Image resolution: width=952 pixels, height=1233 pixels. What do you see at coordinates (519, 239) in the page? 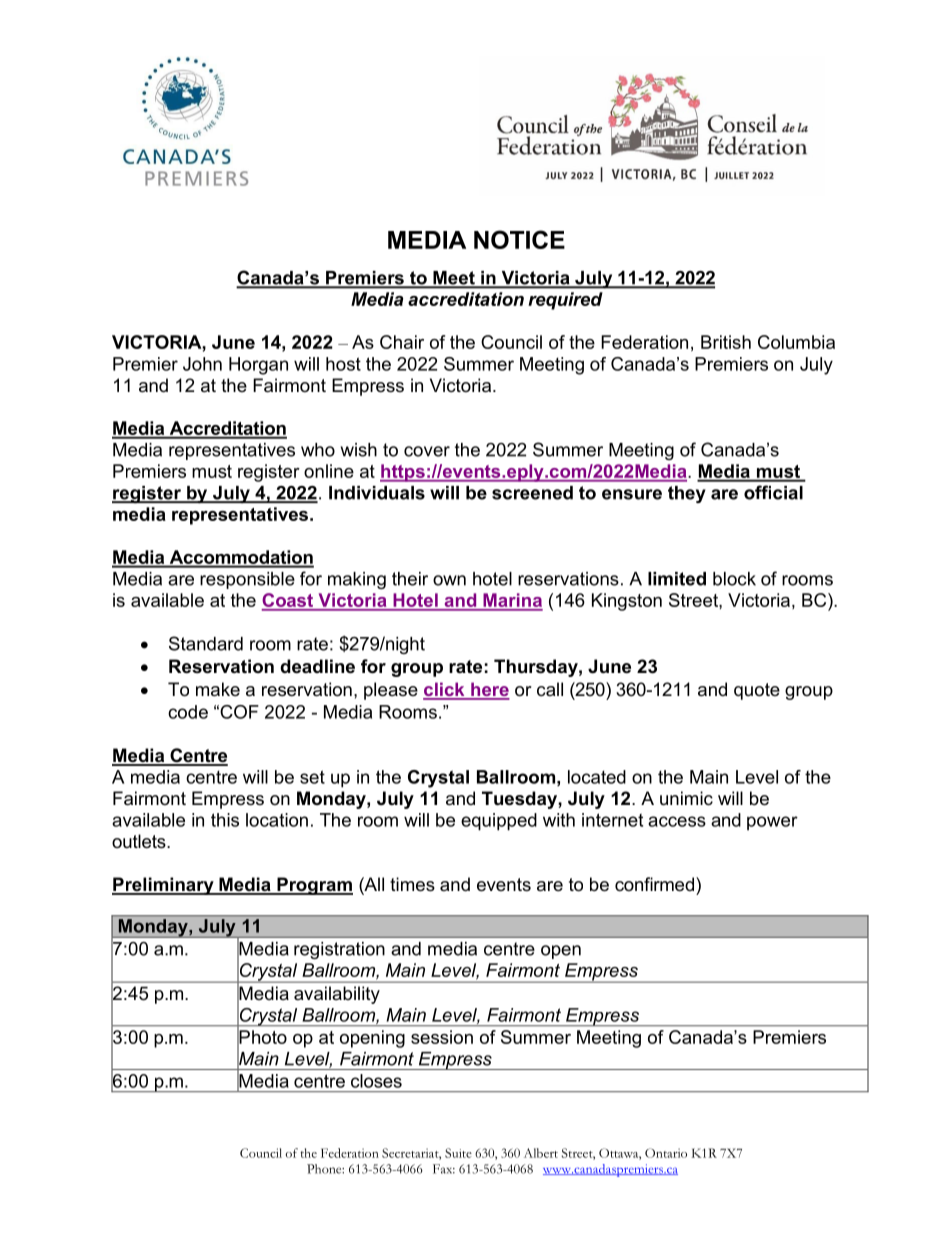
I see `NOTICE` at bounding box center [519, 239].
